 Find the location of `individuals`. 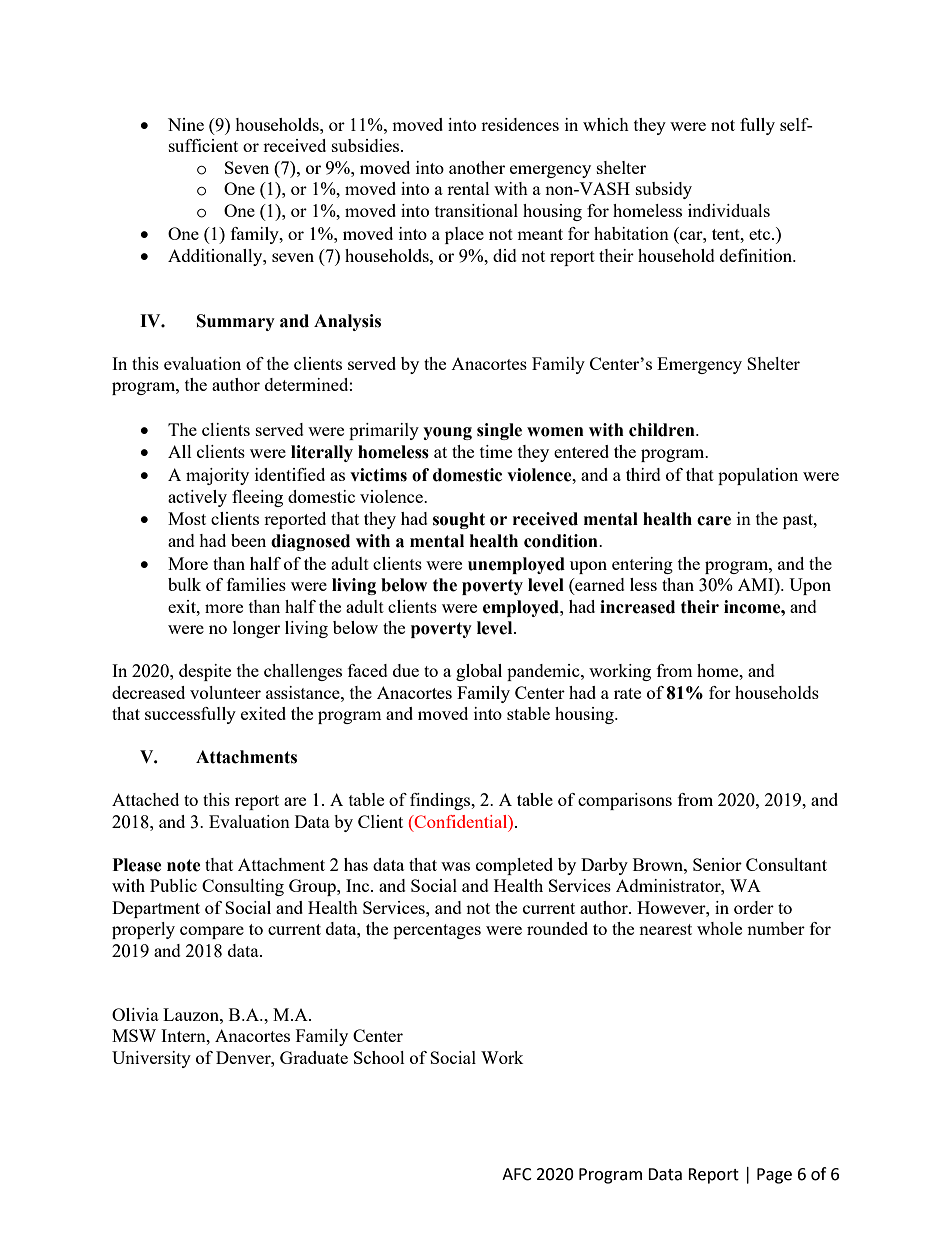

individuals is located at coordinates (729, 210).
